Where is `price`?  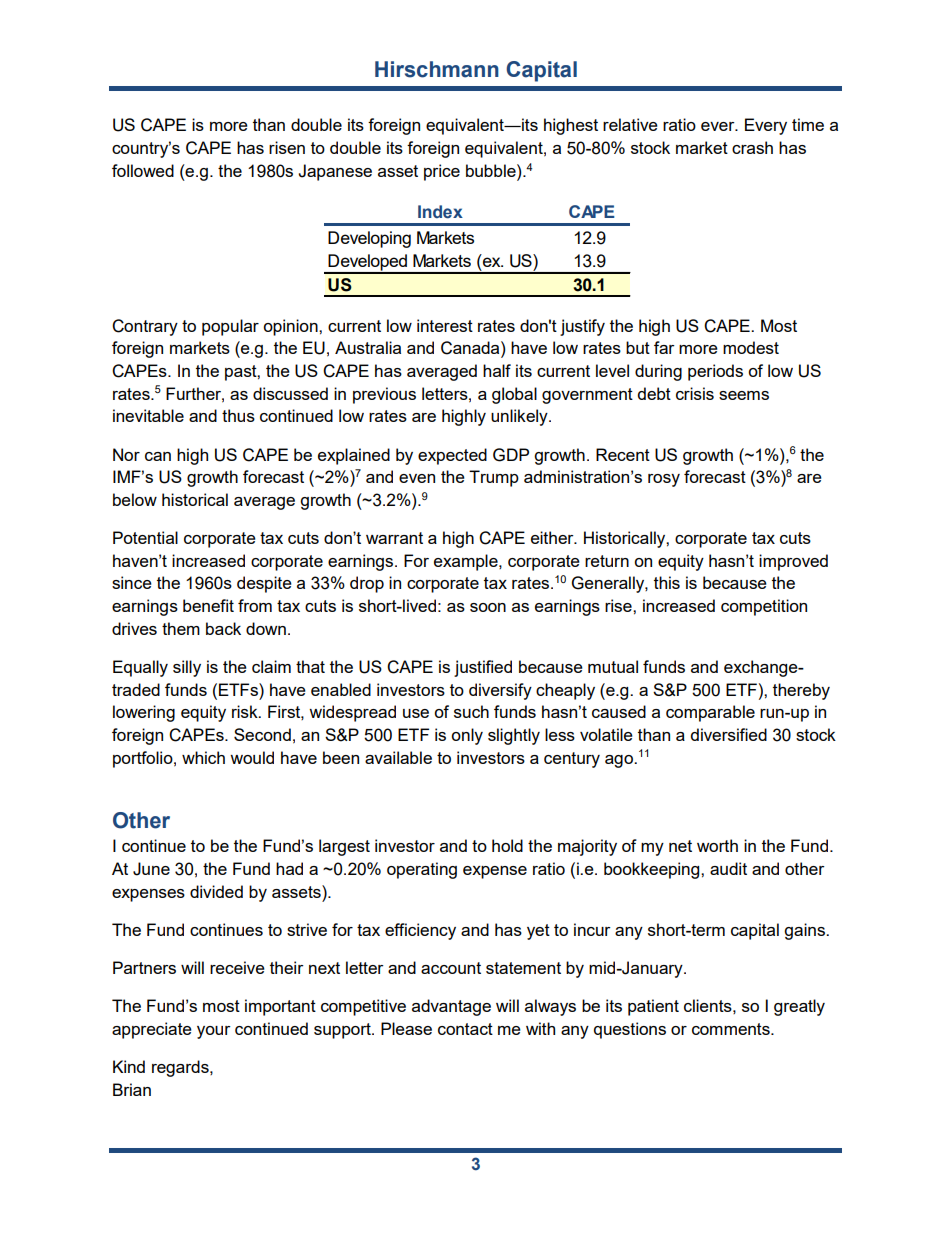 price is located at coordinates (442, 172).
